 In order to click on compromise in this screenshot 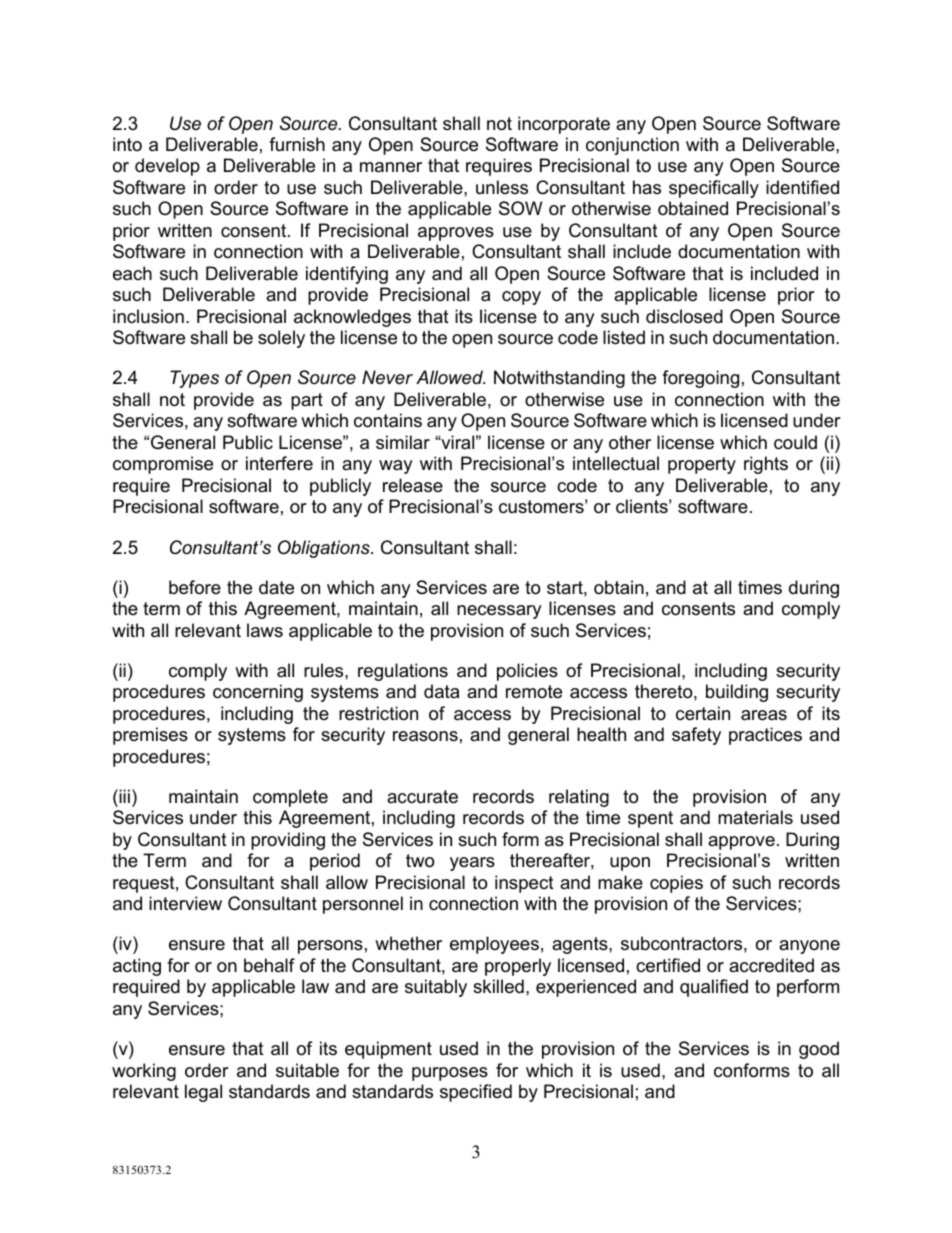, I will do `click(163, 465)`.
